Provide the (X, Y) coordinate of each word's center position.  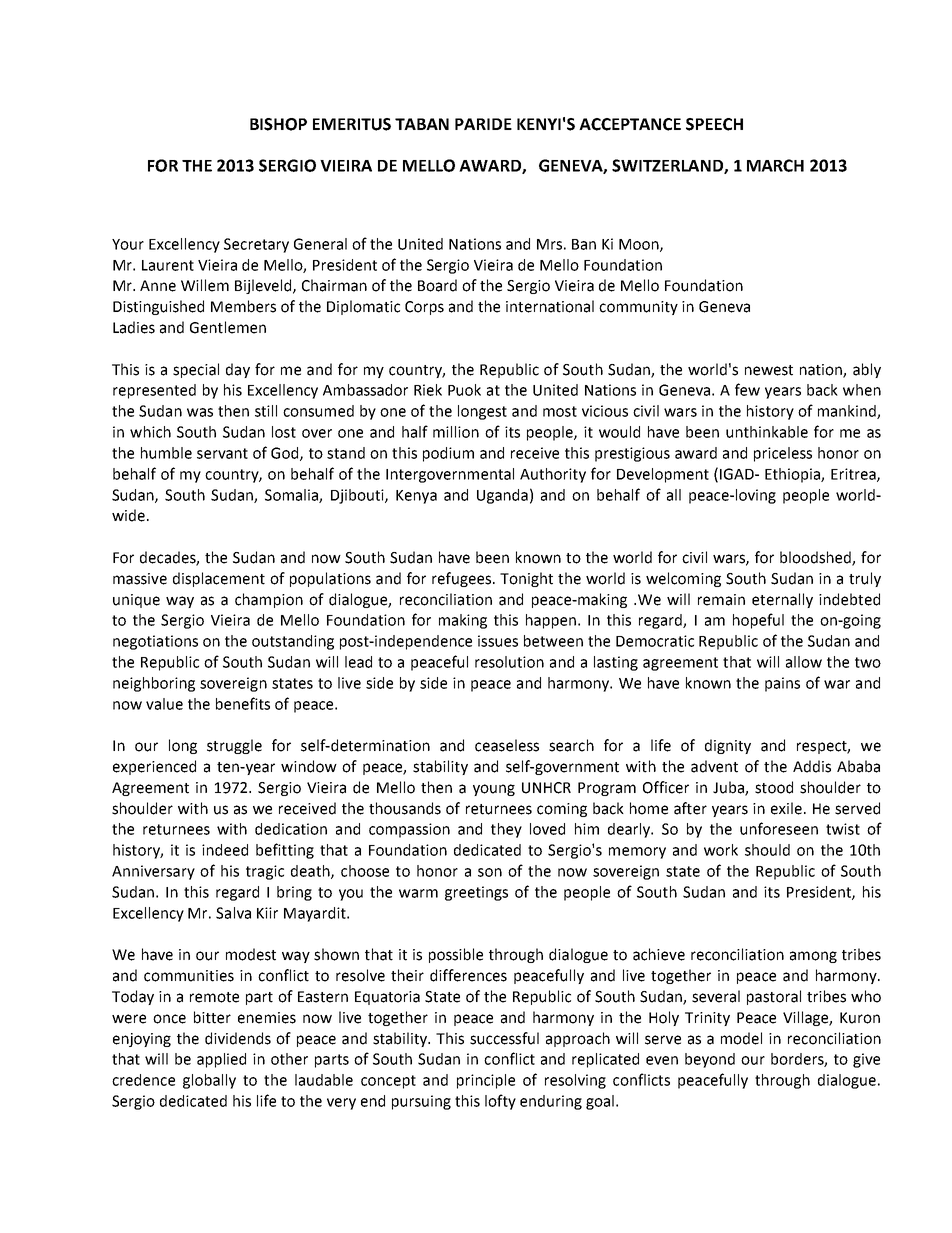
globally (209, 1081)
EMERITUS (352, 124)
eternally (782, 600)
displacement (219, 579)
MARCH (775, 165)
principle (486, 1081)
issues (498, 641)
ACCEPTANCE (630, 124)
